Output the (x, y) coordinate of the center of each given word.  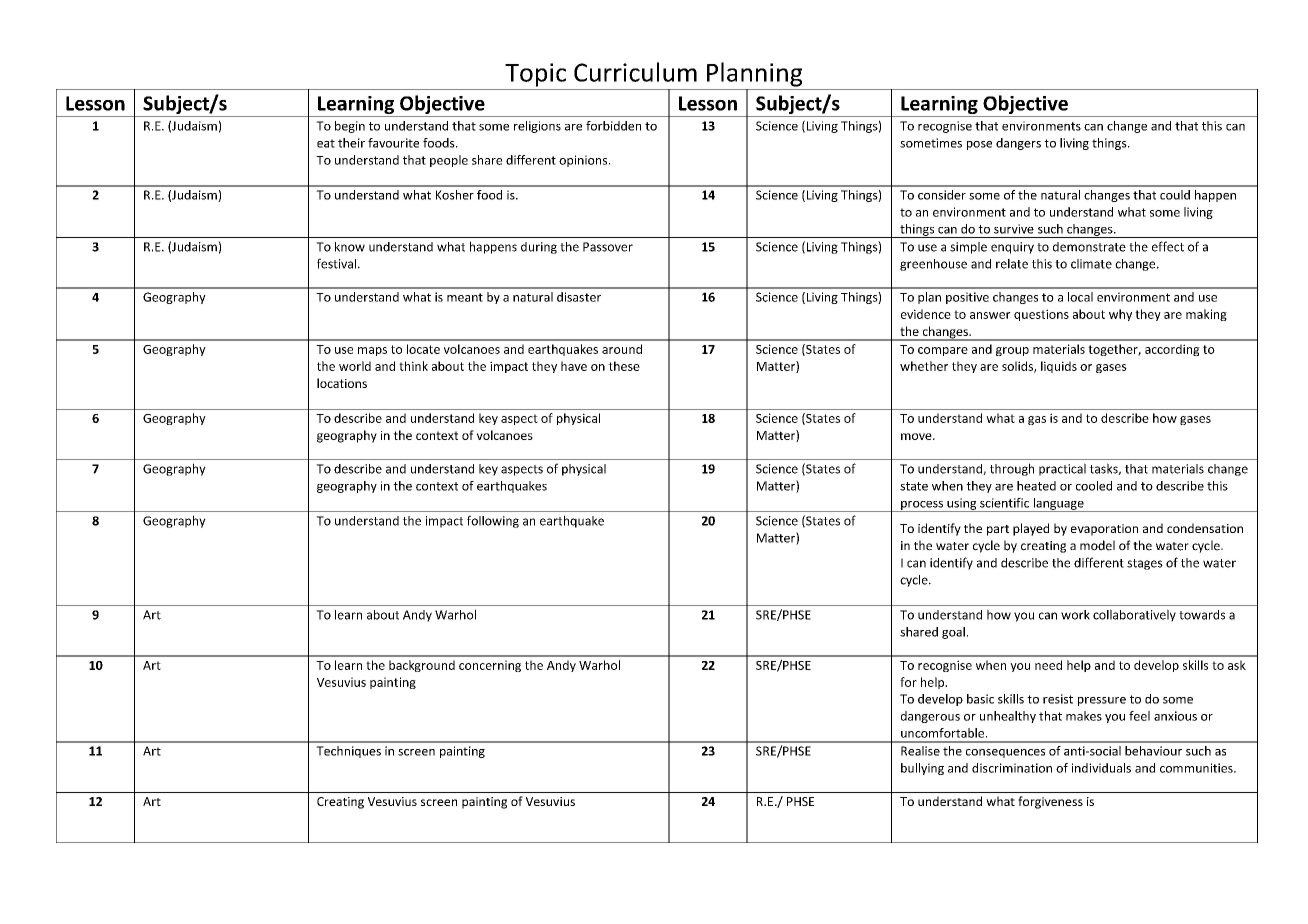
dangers (1018, 144)
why (1120, 315)
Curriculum (635, 72)
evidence (926, 314)
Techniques (348, 752)
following (493, 521)
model (1097, 545)
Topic (535, 75)
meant (465, 297)
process (922, 506)
